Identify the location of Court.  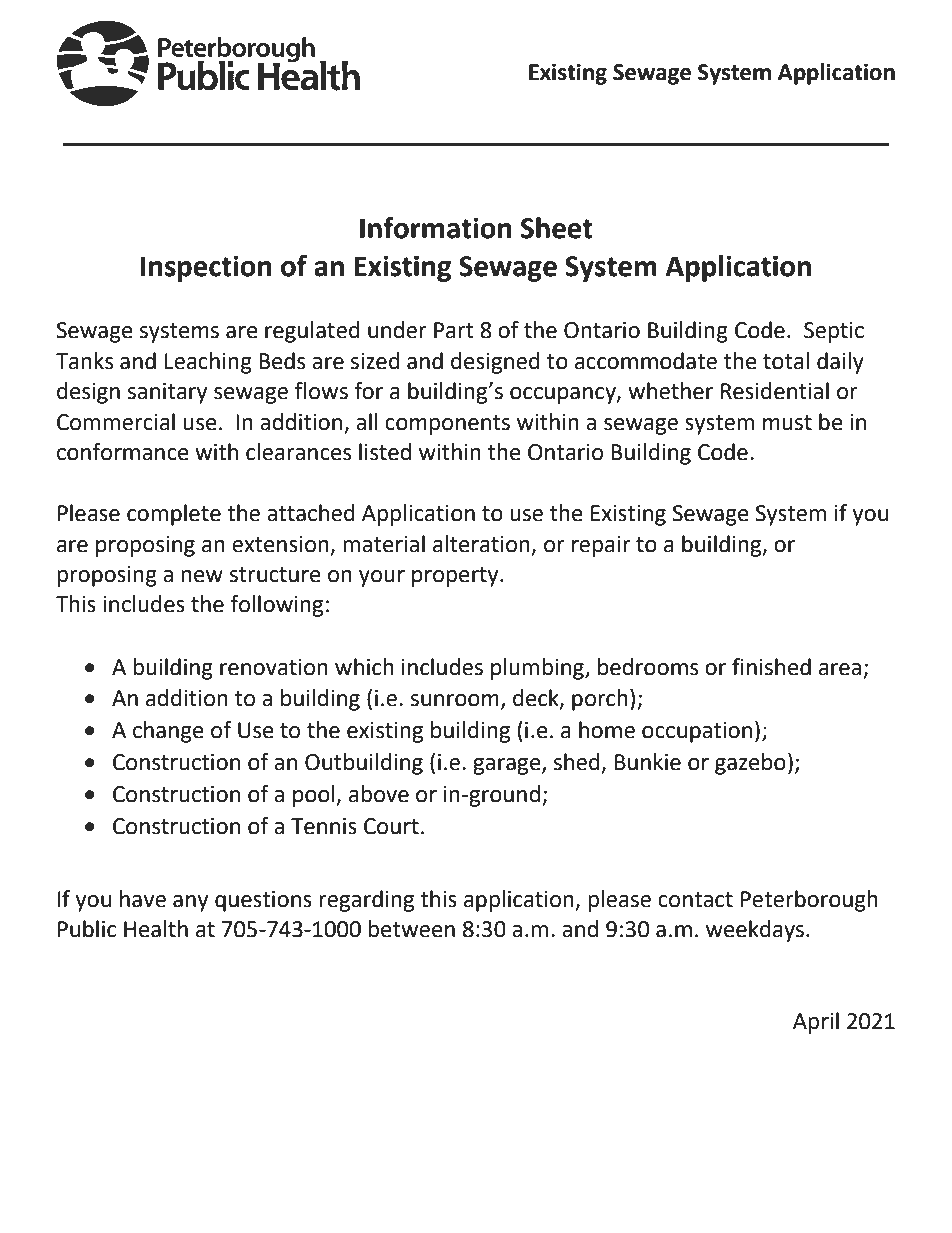
(391, 826).
